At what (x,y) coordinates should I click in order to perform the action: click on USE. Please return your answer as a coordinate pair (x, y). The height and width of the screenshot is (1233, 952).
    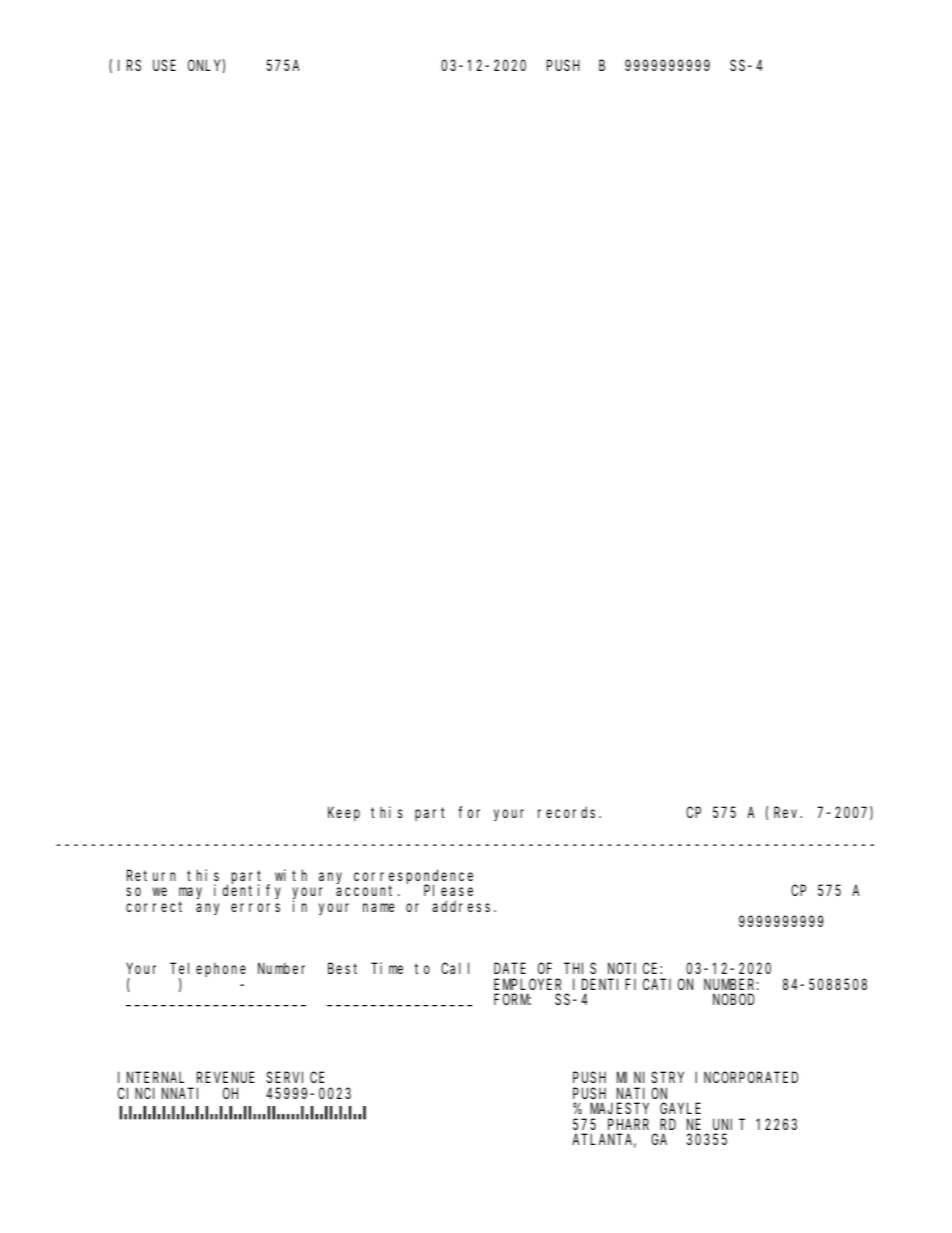
    Looking at the image, I should click on (164, 65).
